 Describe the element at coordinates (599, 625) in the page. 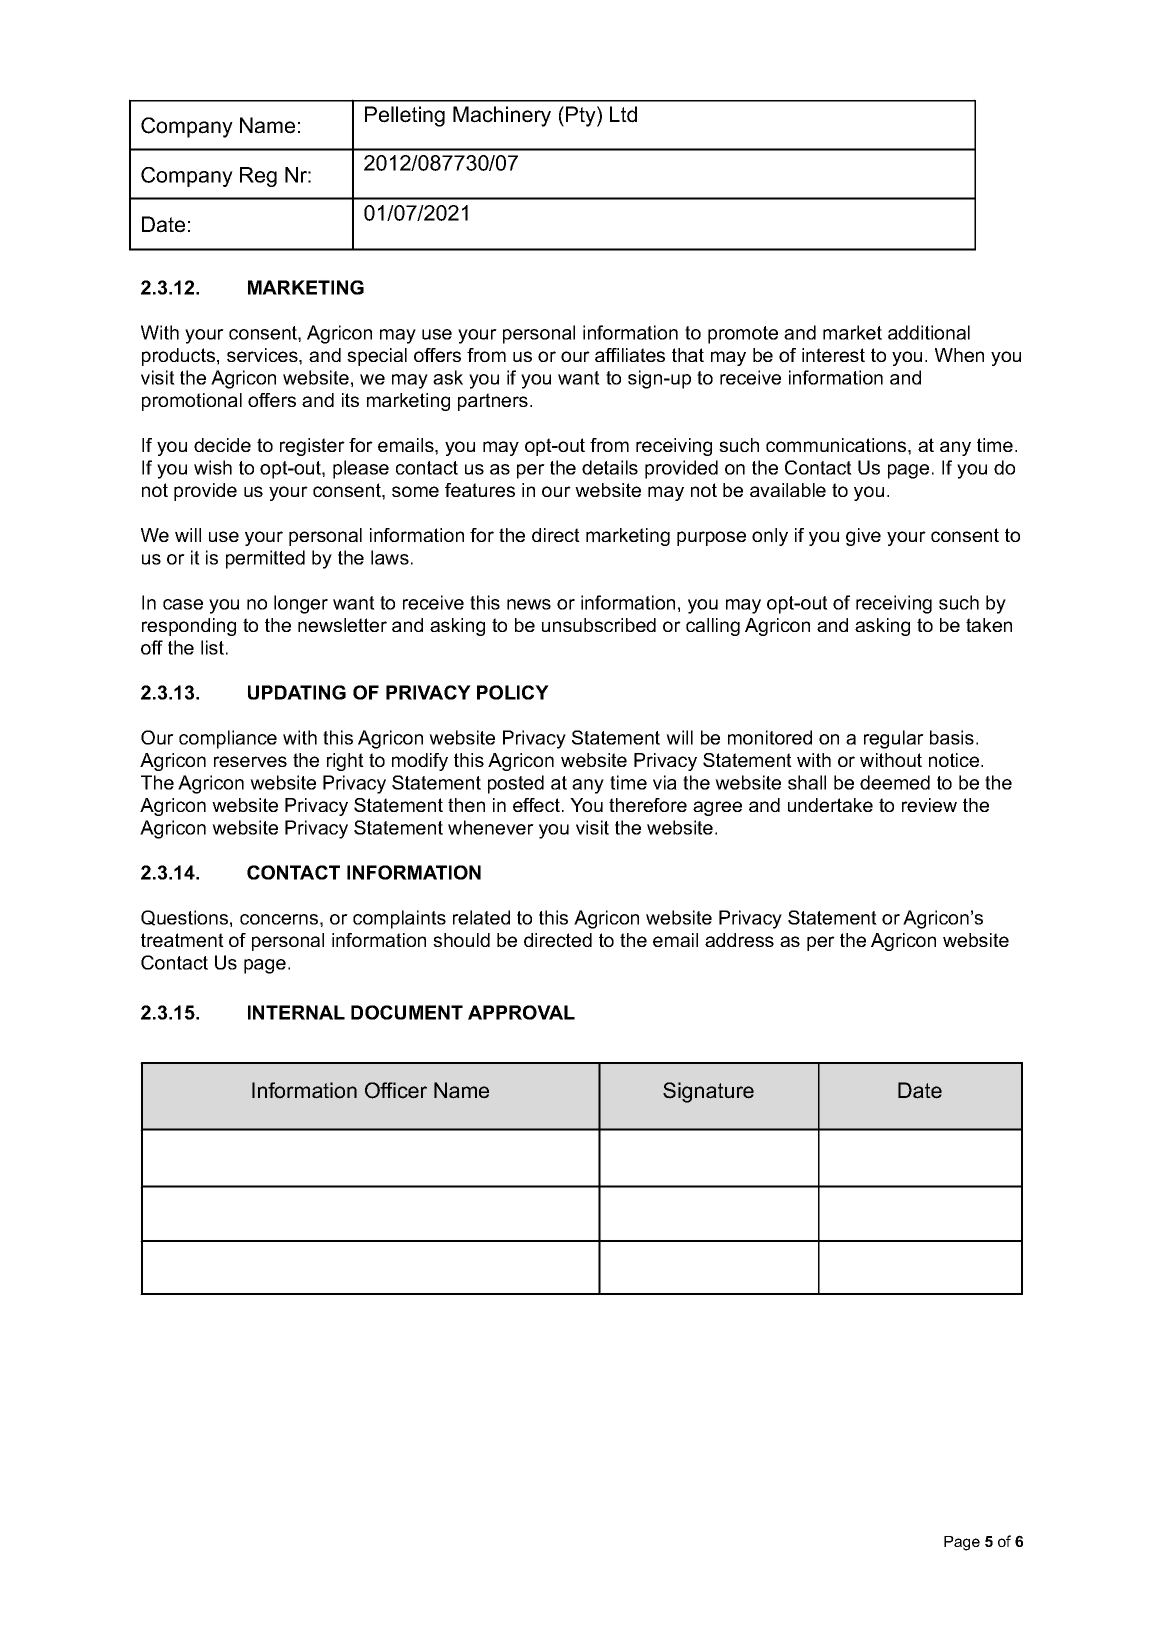

I see `unsubscribed` at that location.
